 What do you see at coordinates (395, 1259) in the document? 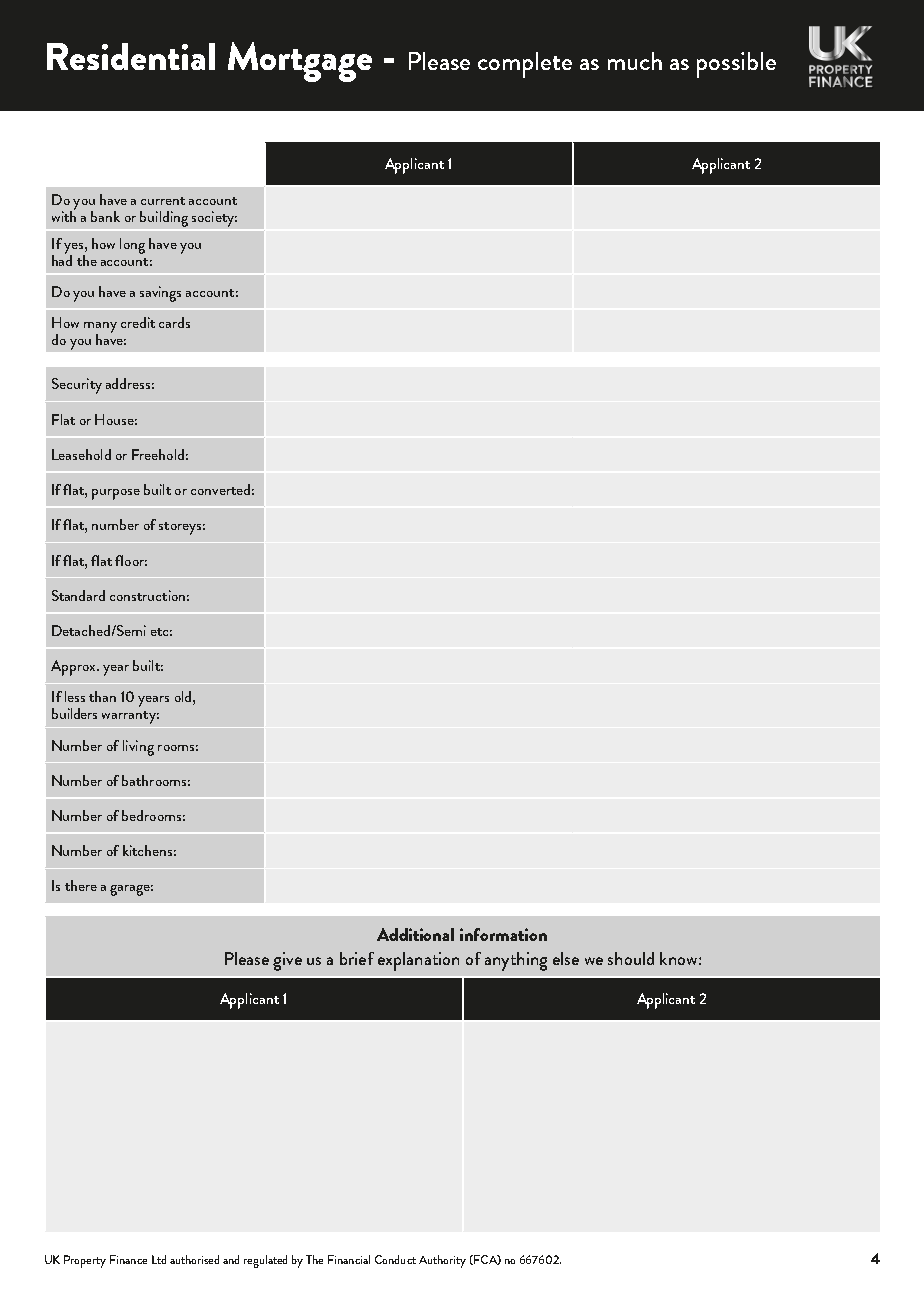
I see `Conduct` at bounding box center [395, 1259].
